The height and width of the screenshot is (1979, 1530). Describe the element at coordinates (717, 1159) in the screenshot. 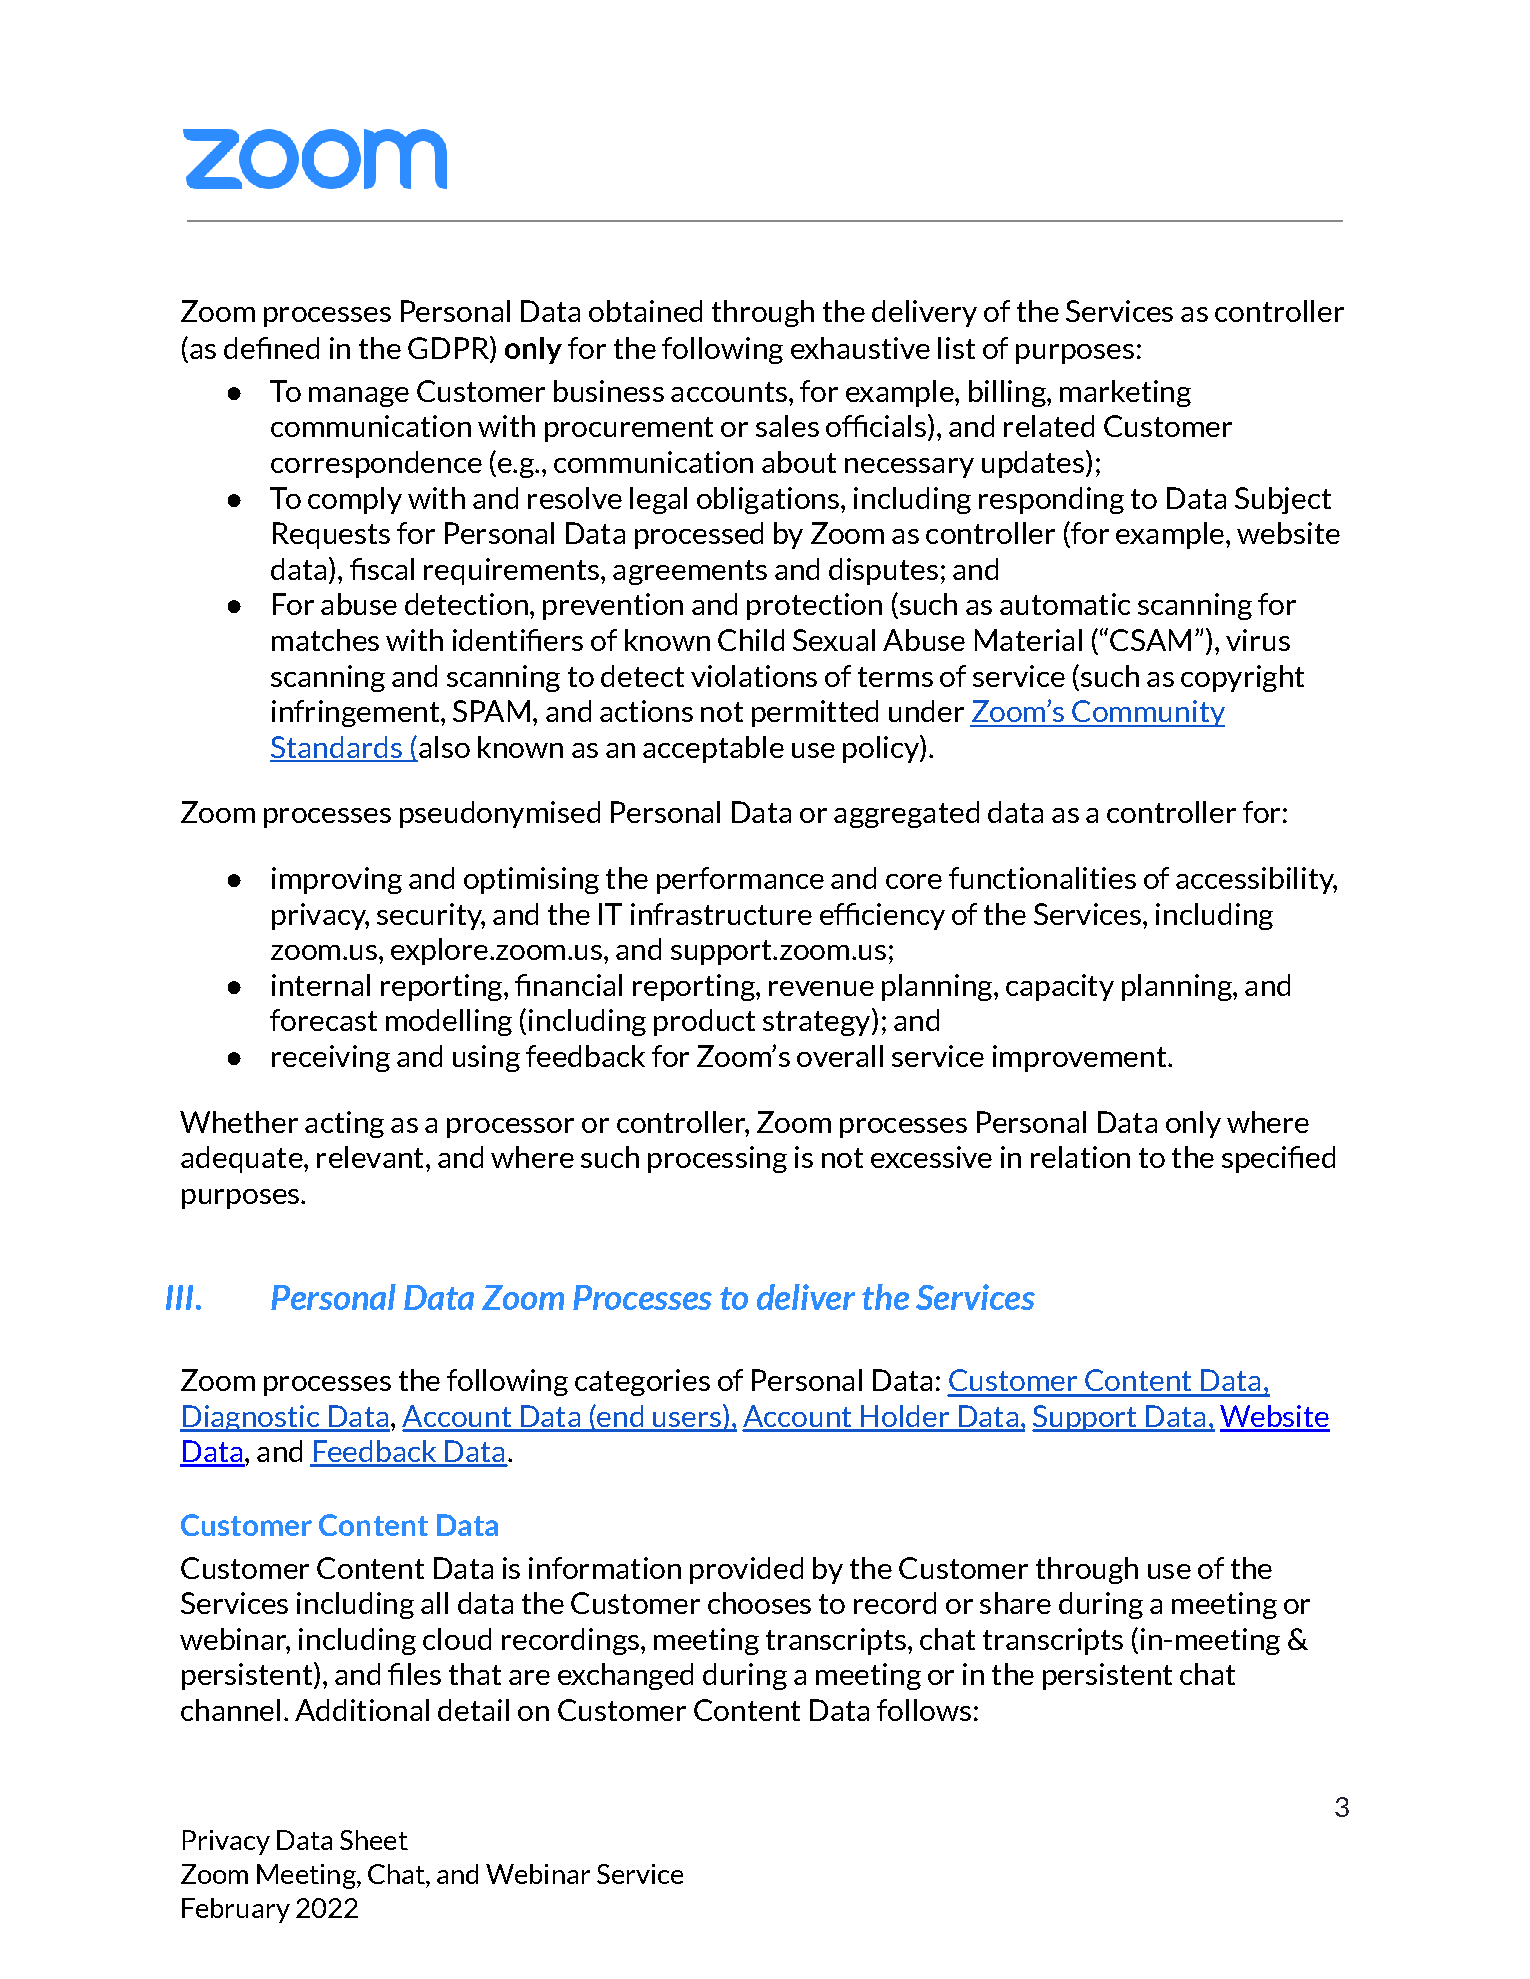

I see `processing` at that location.
